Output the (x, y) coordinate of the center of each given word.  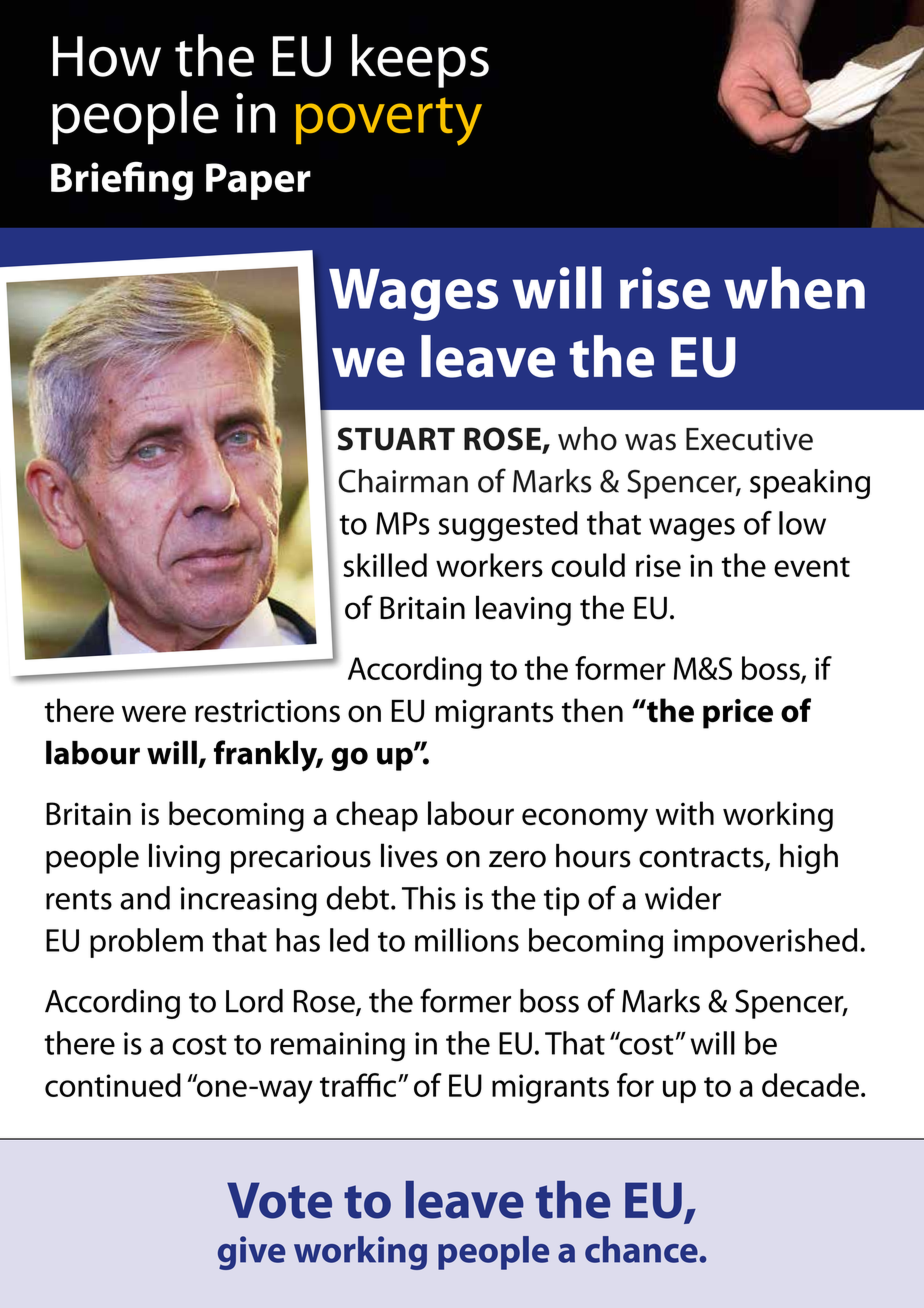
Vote (279, 1200)
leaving (523, 610)
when (794, 287)
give (251, 1253)
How (107, 56)
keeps (420, 61)
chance (642, 1249)
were (154, 714)
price (738, 714)
